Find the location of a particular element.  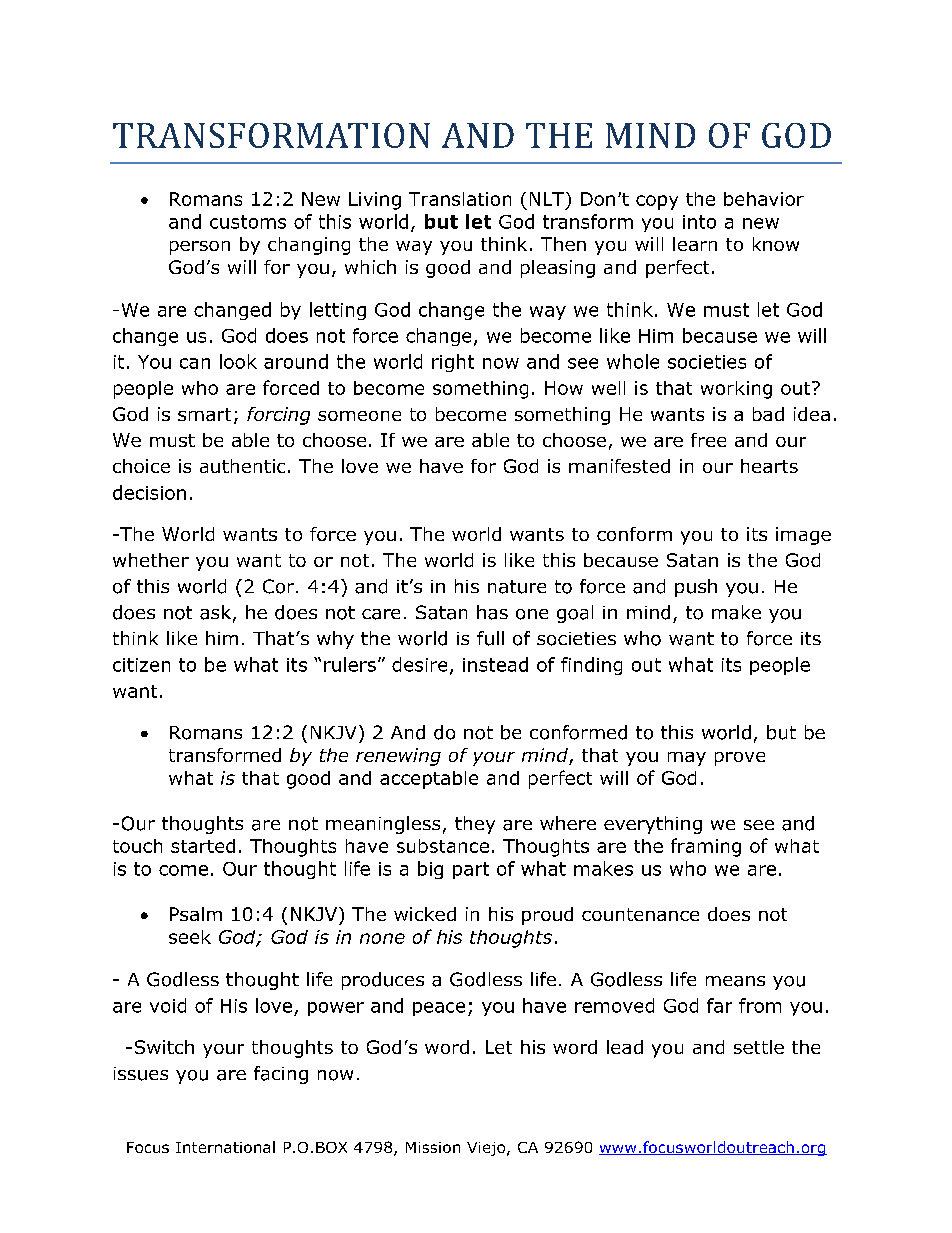

Translation is located at coordinates (460, 199).
